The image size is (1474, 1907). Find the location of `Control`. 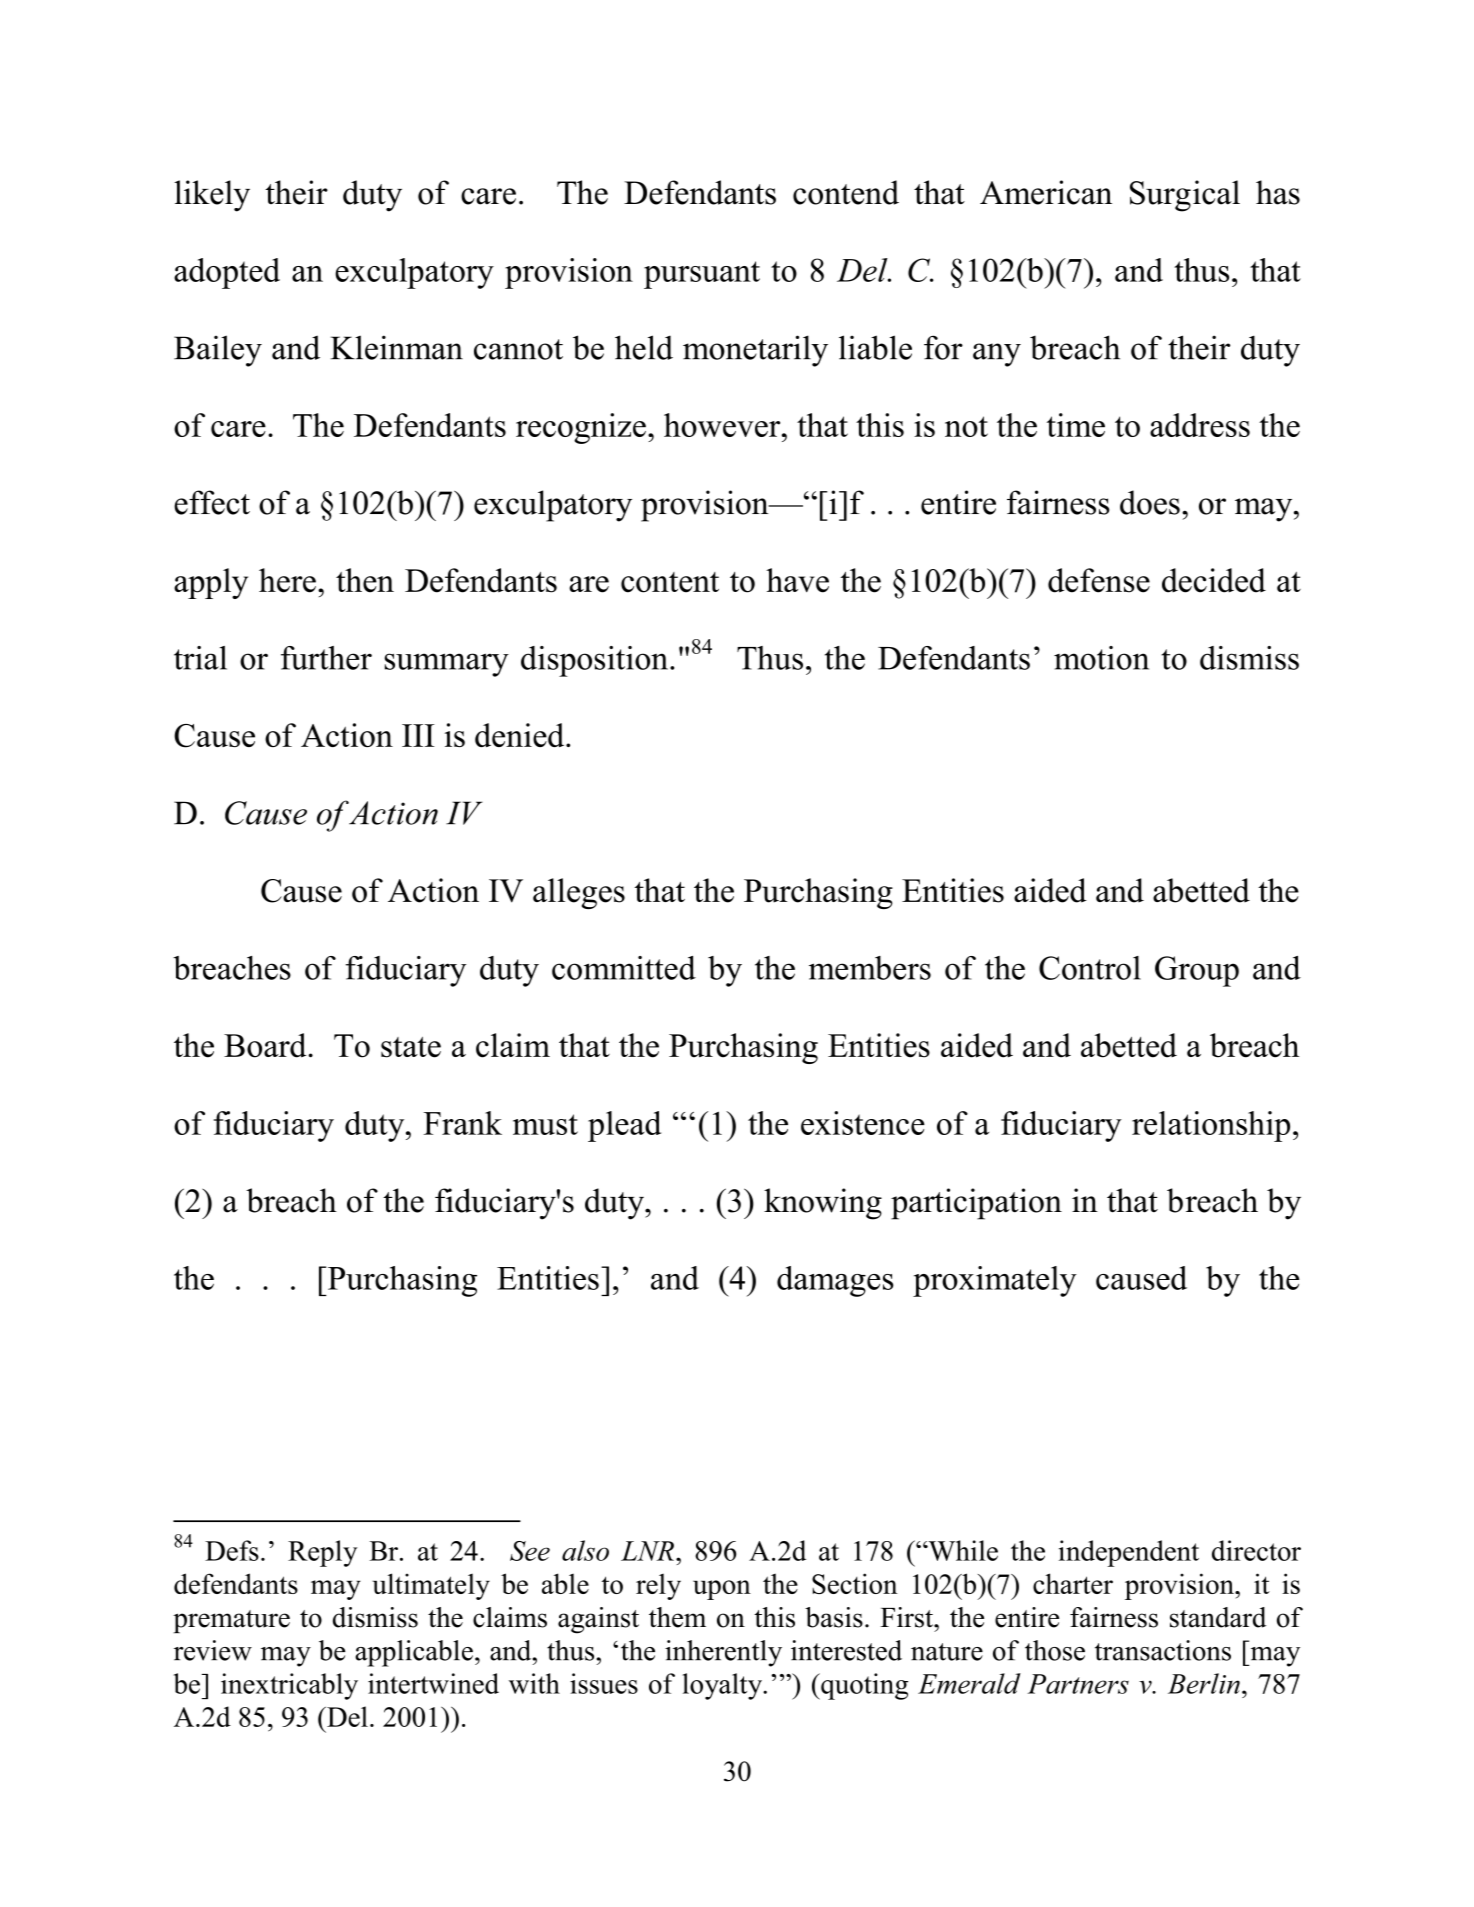

Control is located at coordinates (1090, 968).
